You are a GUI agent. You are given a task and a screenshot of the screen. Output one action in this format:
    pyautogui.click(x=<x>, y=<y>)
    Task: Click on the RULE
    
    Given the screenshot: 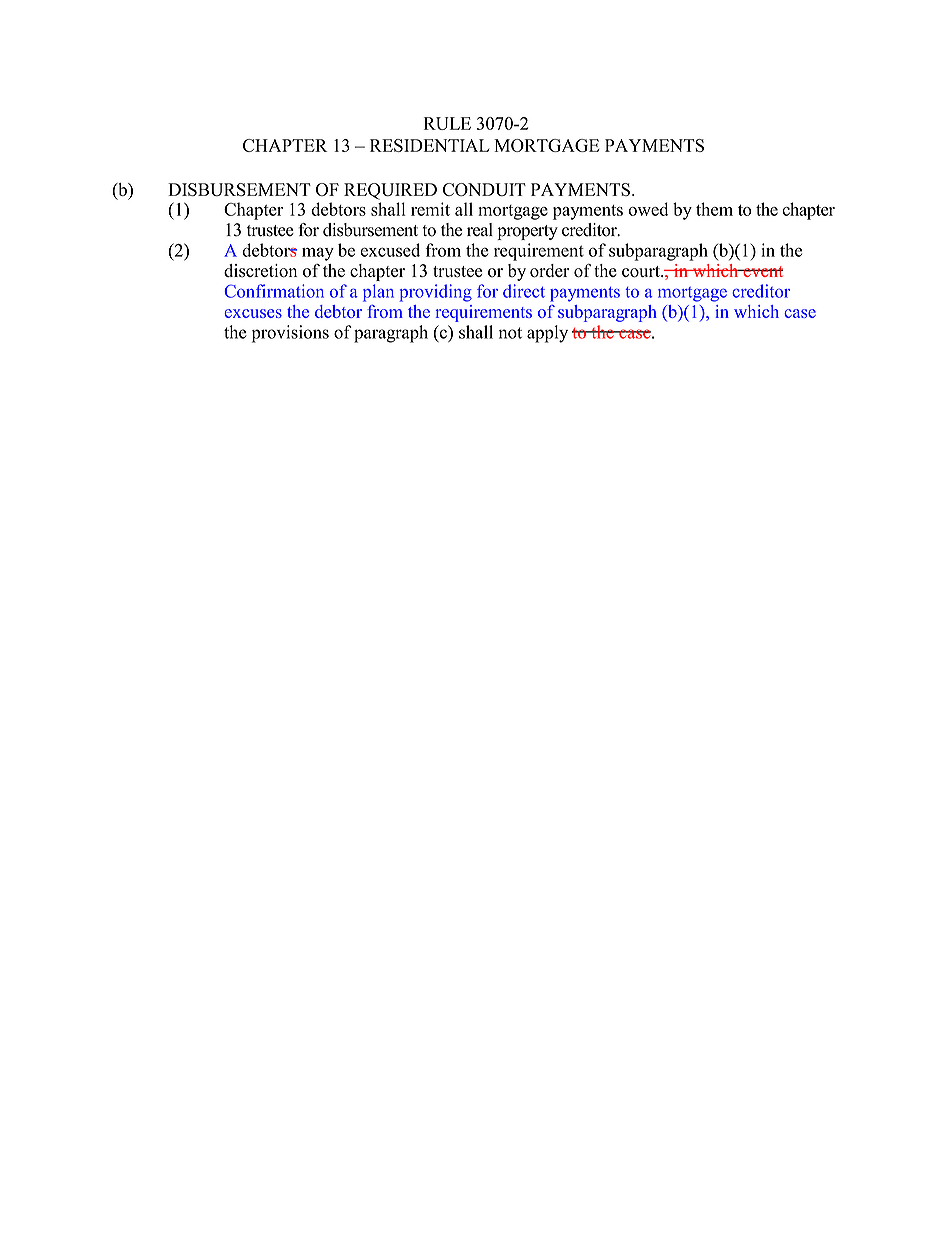 What is the action you would take?
    pyautogui.click(x=447, y=123)
